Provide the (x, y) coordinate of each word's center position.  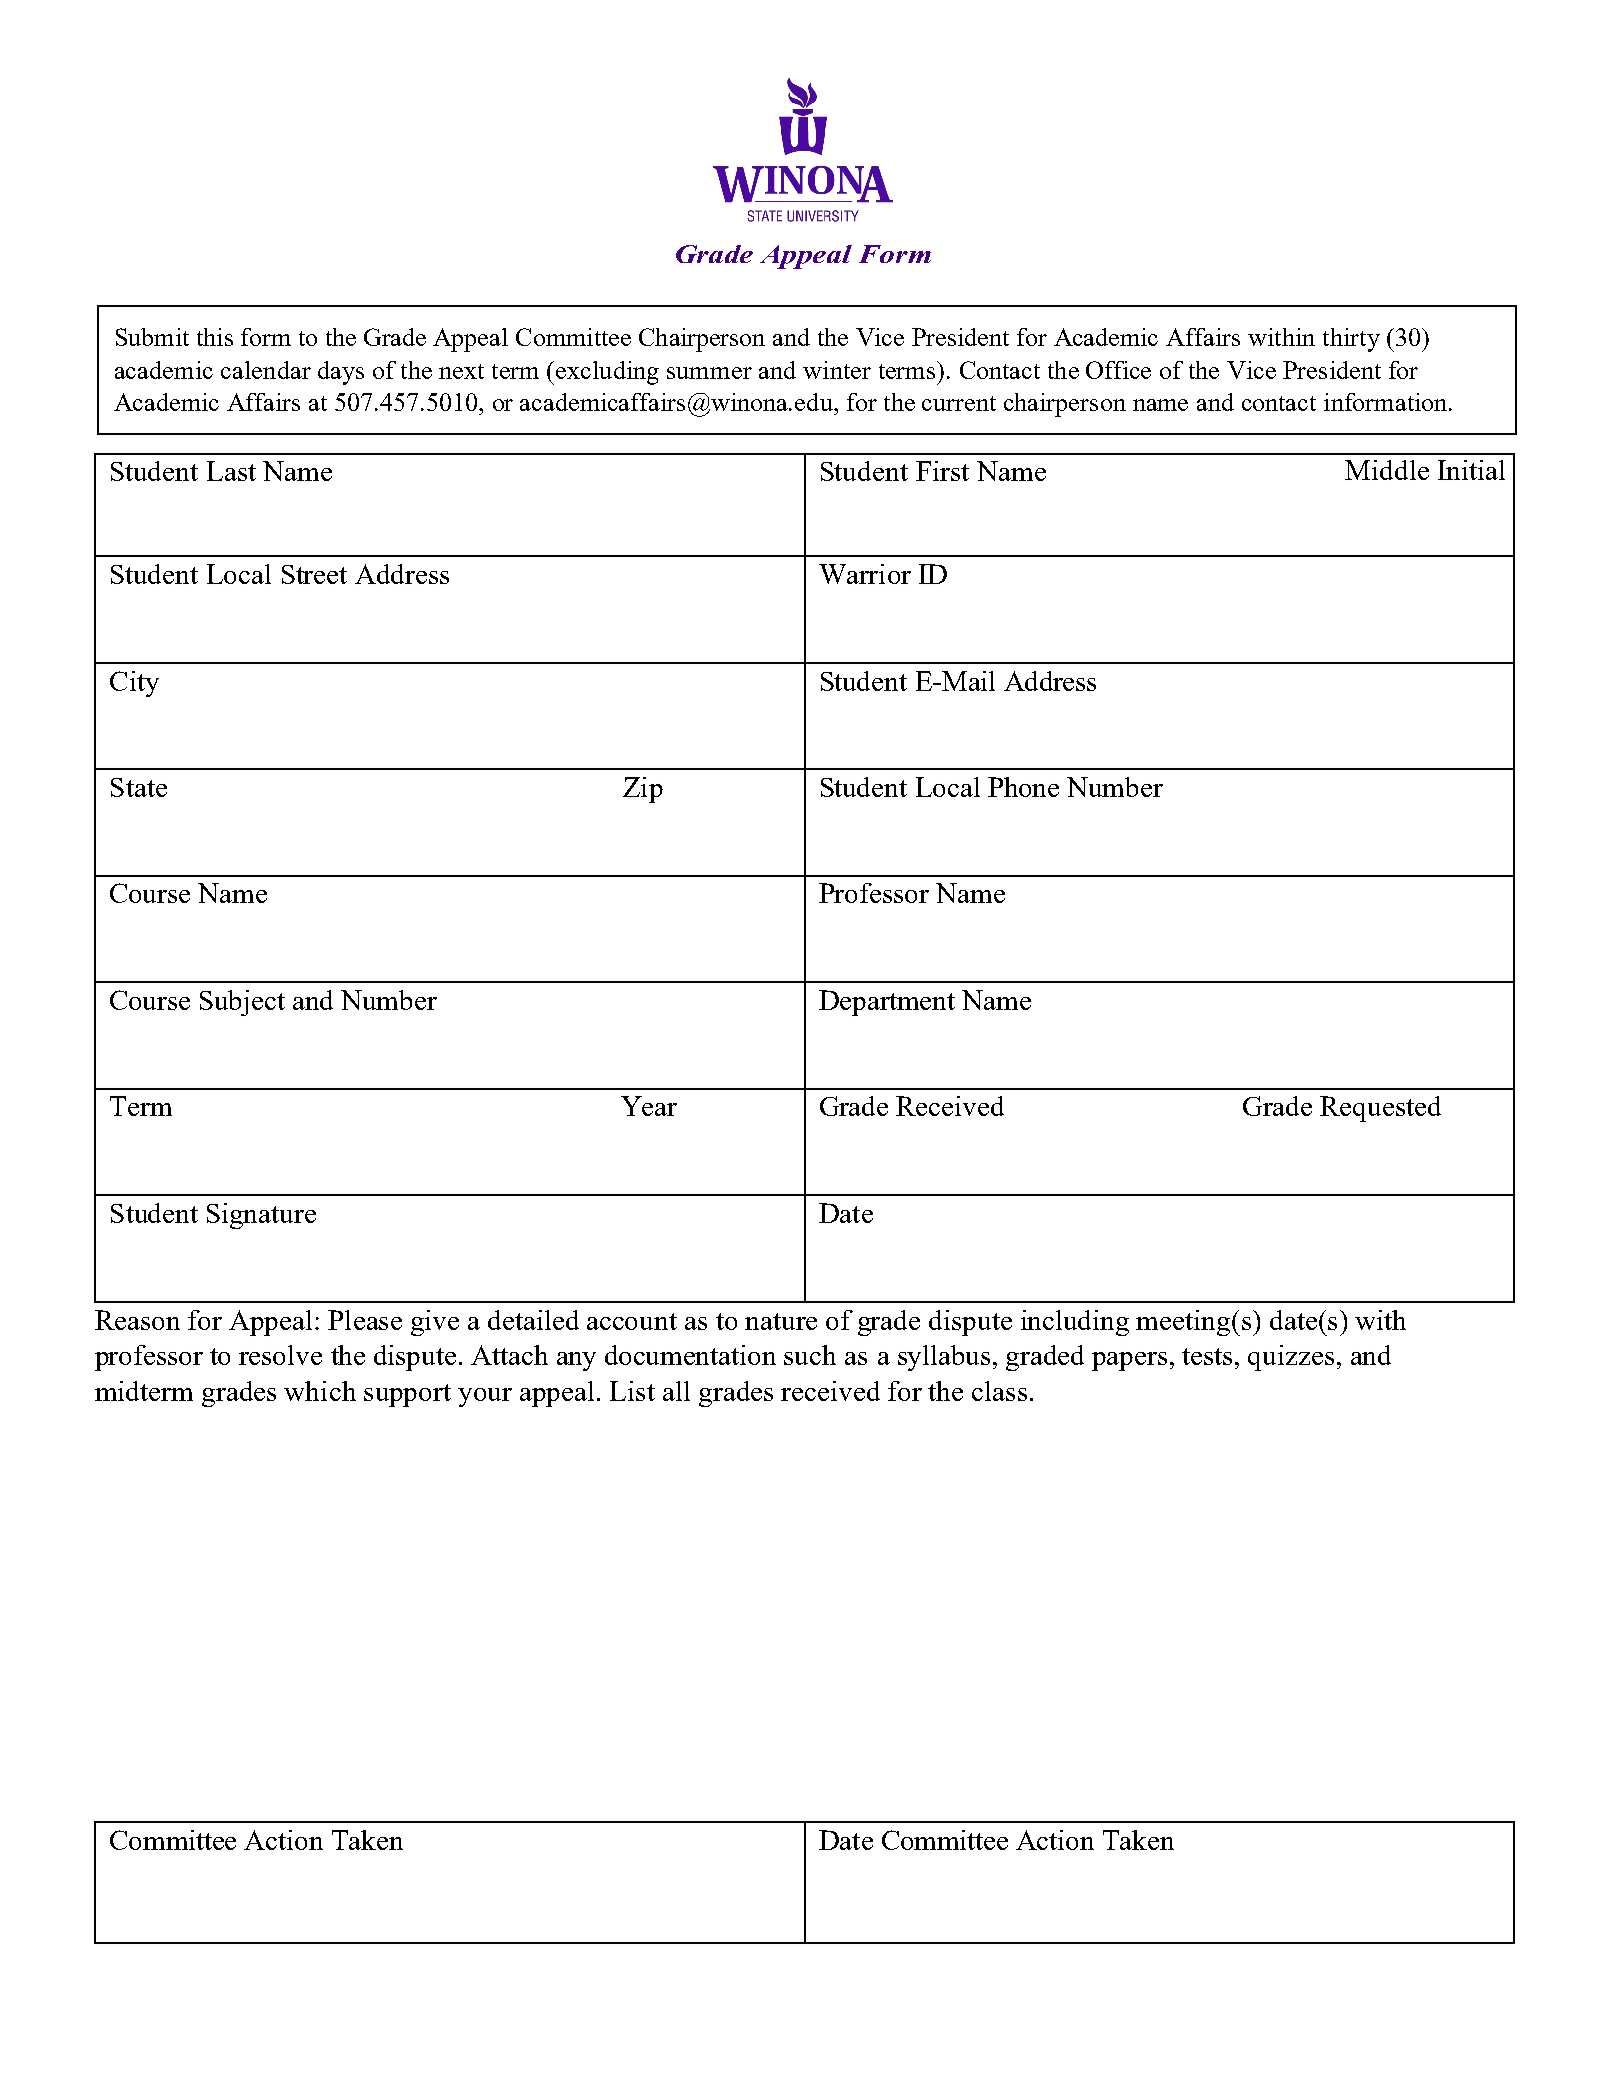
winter (837, 370)
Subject (242, 1003)
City (134, 684)
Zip (643, 790)
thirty (1351, 340)
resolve (280, 1355)
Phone (1023, 787)
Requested (1380, 1109)
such (810, 1355)
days (341, 373)
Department (887, 1003)
